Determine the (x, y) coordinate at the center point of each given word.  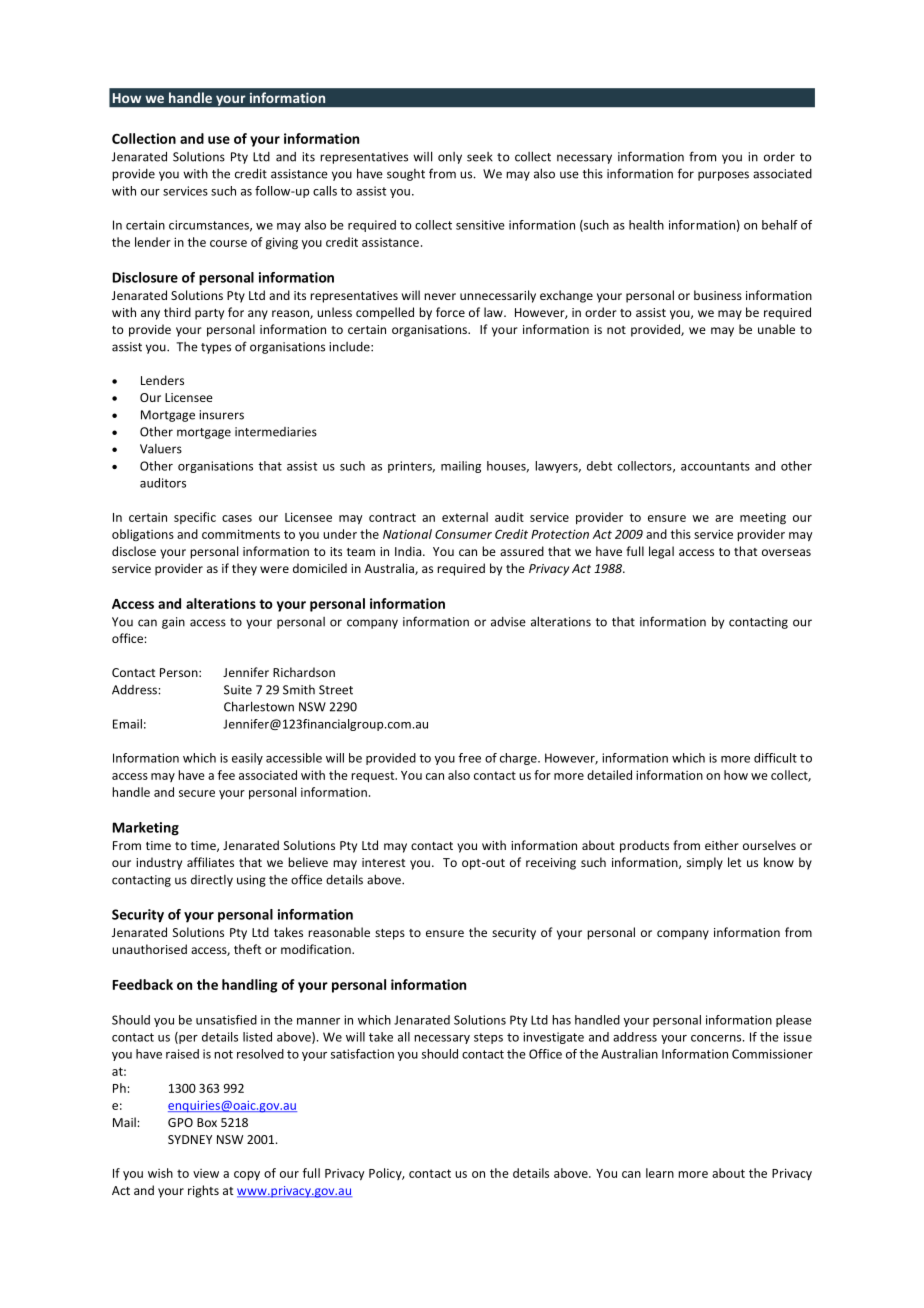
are (724, 518)
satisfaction (362, 1054)
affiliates (210, 862)
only (450, 158)
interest (383, 862)
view (206, 1173)
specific (195, 518)
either (722, 845)
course (228, 243)
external (465, 517)
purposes (723, 176)
